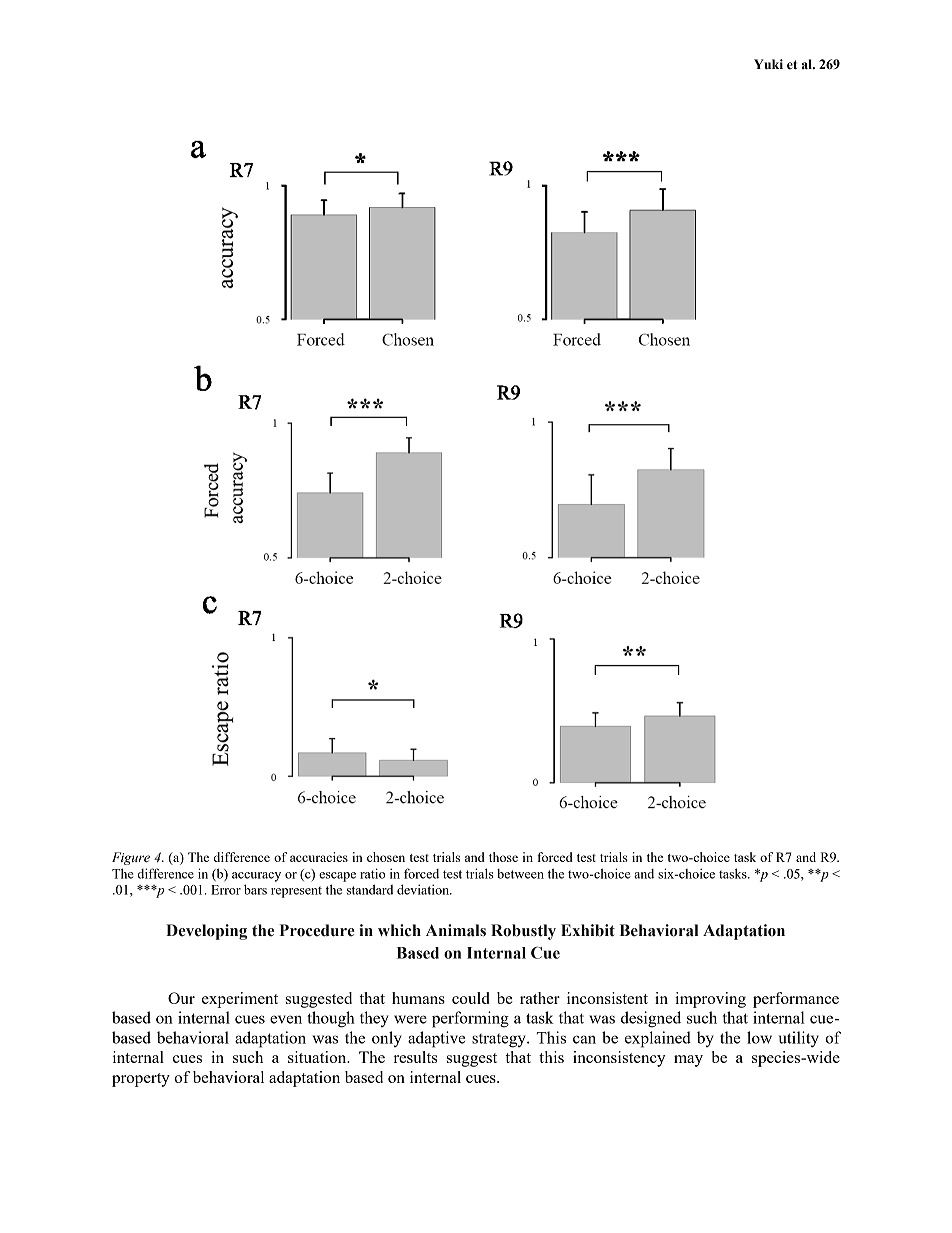 The width and height of the screenshot is (952, 1233). What do you see at coordinates (256, 877) in the screenshot?
I see `accuracy` at bounding box center [256, 877].
